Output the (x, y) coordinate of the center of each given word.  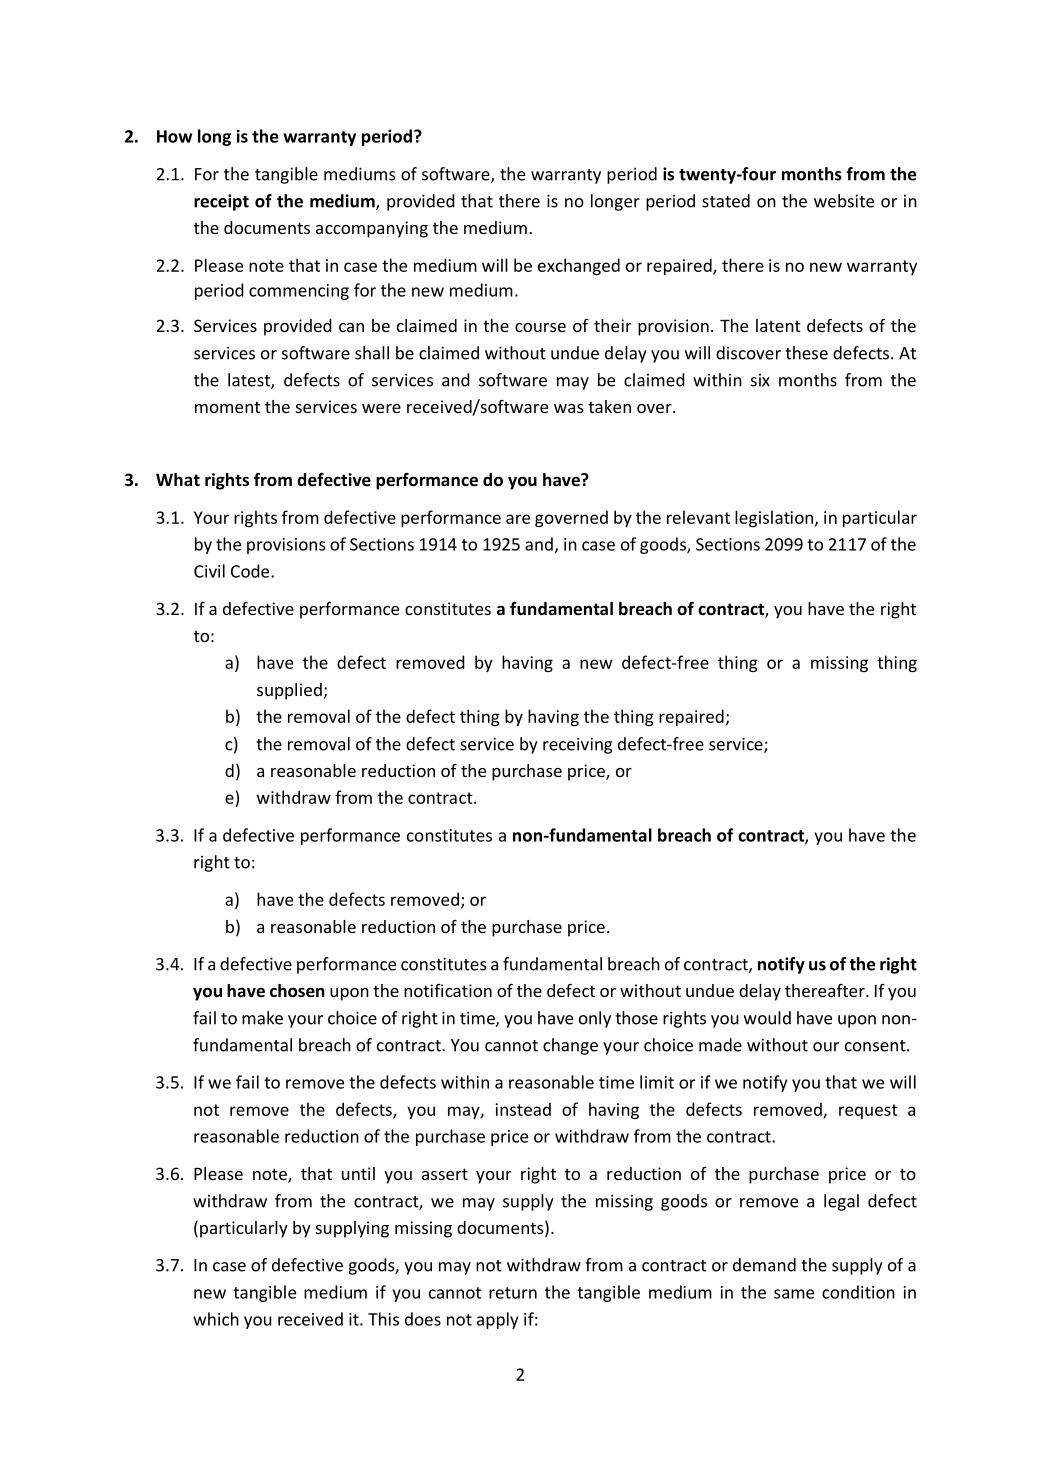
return (513, 1293)
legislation (774, 518)
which (216, 1319)
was (569, 408)
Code (251, 571)
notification (448, 990)
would (767, 1018)
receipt (221, 202)
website (844, 201)
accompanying (372, 229)
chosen (297, 991)
